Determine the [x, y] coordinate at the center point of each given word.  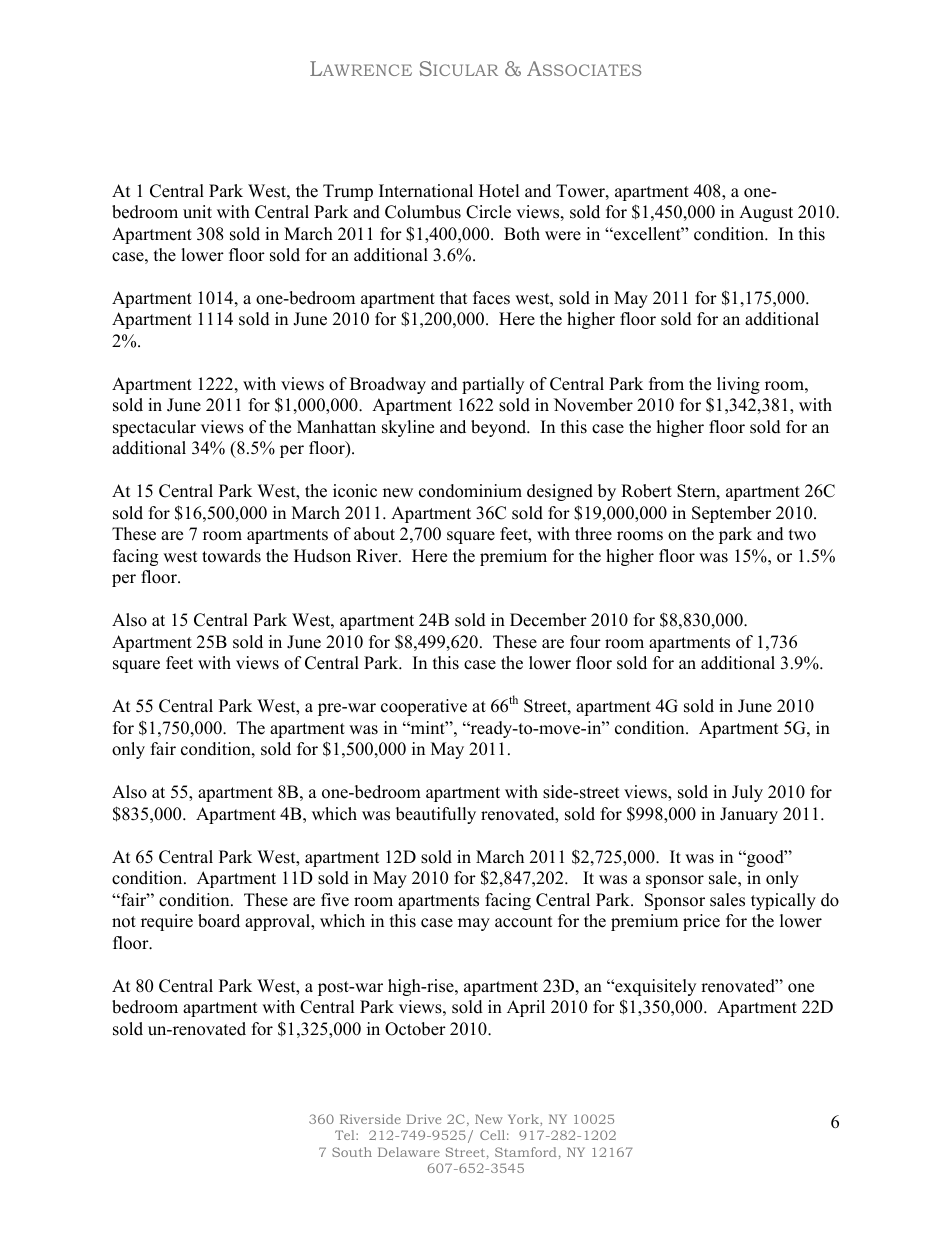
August [766, 213]
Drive [424, 1119]
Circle [488, 212]
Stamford [526, 1152]
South [352, 1152]
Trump [348, 192]
